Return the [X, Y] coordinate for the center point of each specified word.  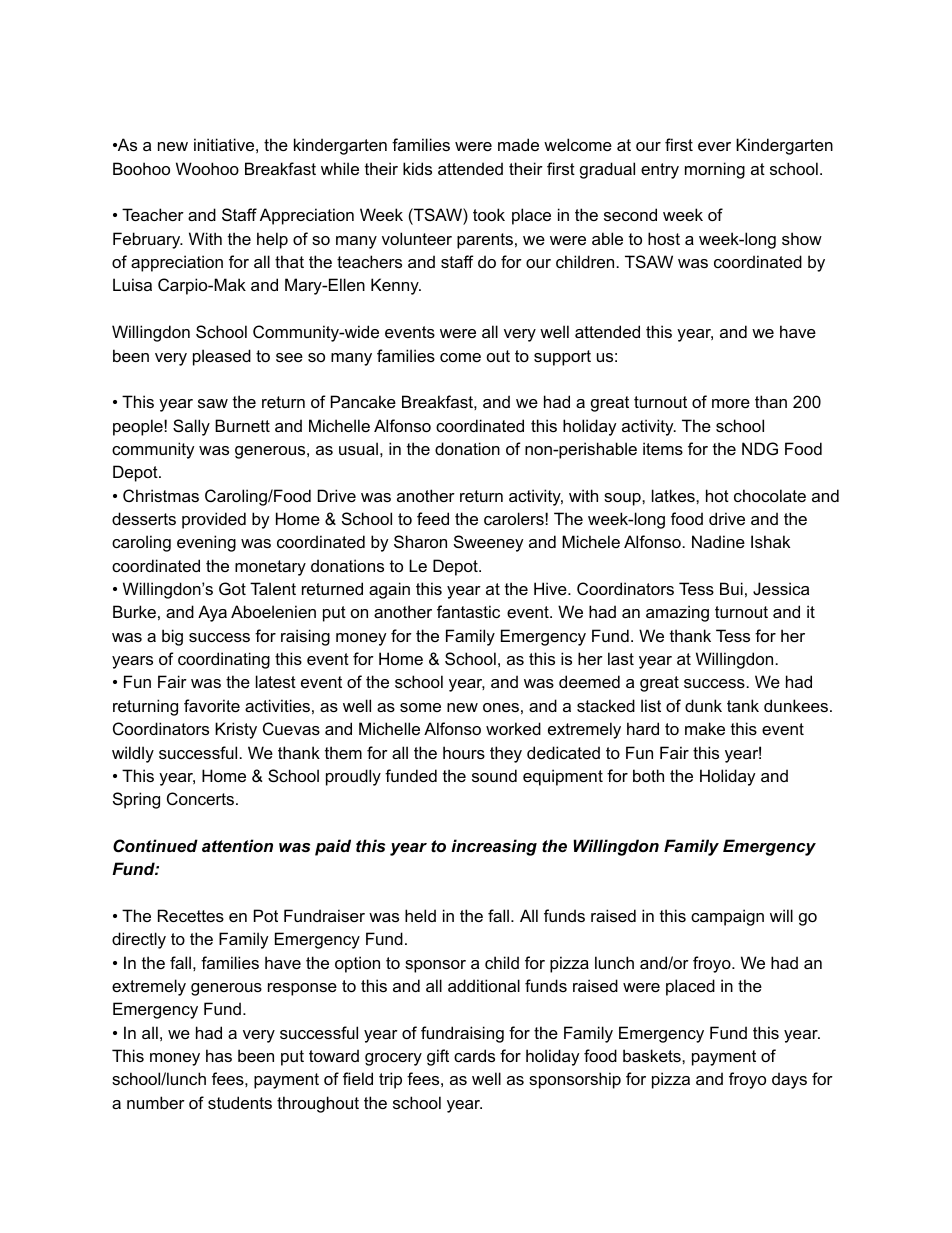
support [562, 358]
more [731, 403]
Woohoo [207, 168]
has [219, 1055]
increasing [494, 847]
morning [715, 170]
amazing [677, 613]
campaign [727, 917]
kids [417, 168]
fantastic [468, 611]
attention [237, 845]
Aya [212, 613]
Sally [191, 427]
